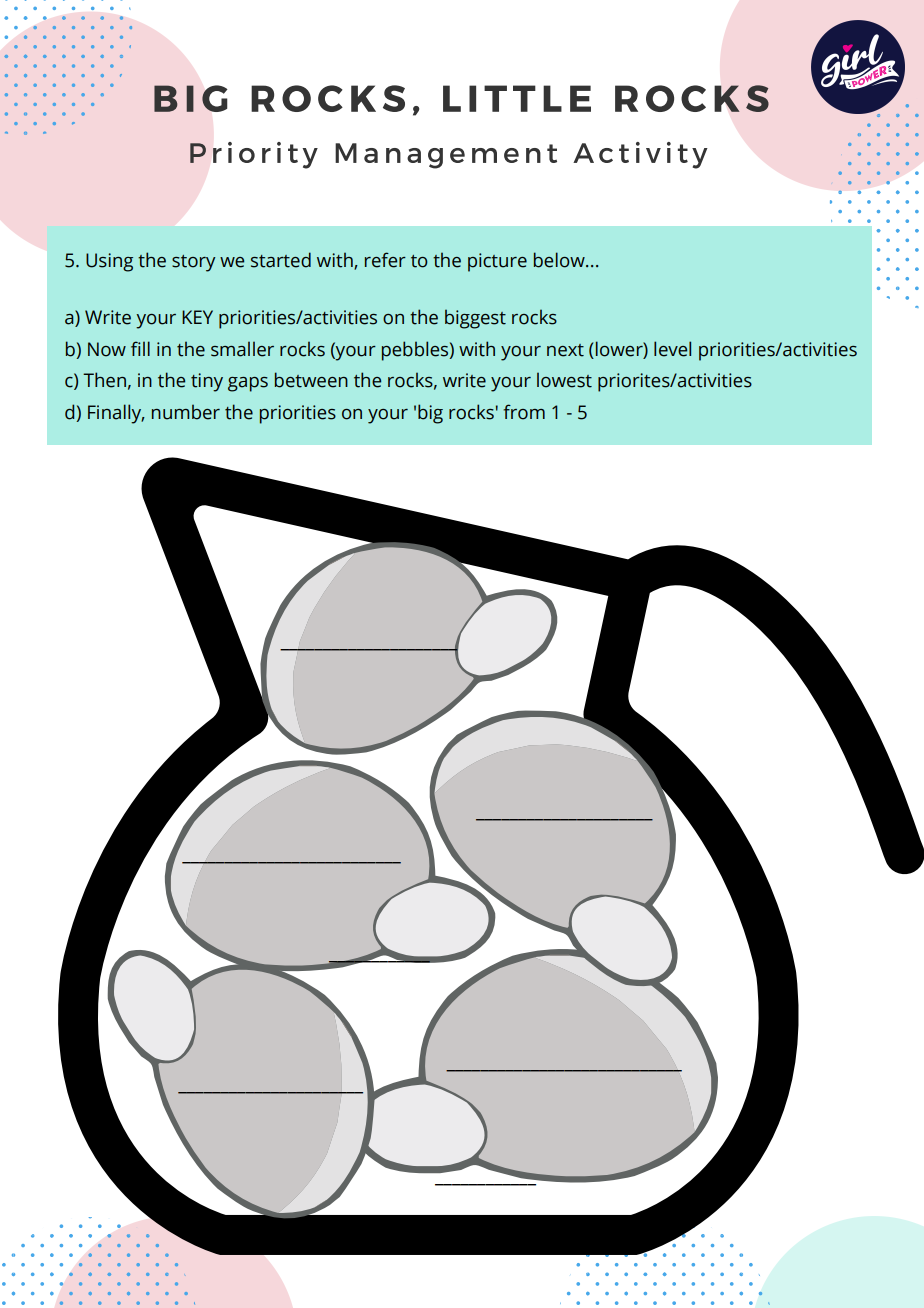 Image resolution: width=924 pixels, height=1308 pixels. What do you see at coordinates (186, 412) in the page?
I see `number` at bounding box center [186, 412].
